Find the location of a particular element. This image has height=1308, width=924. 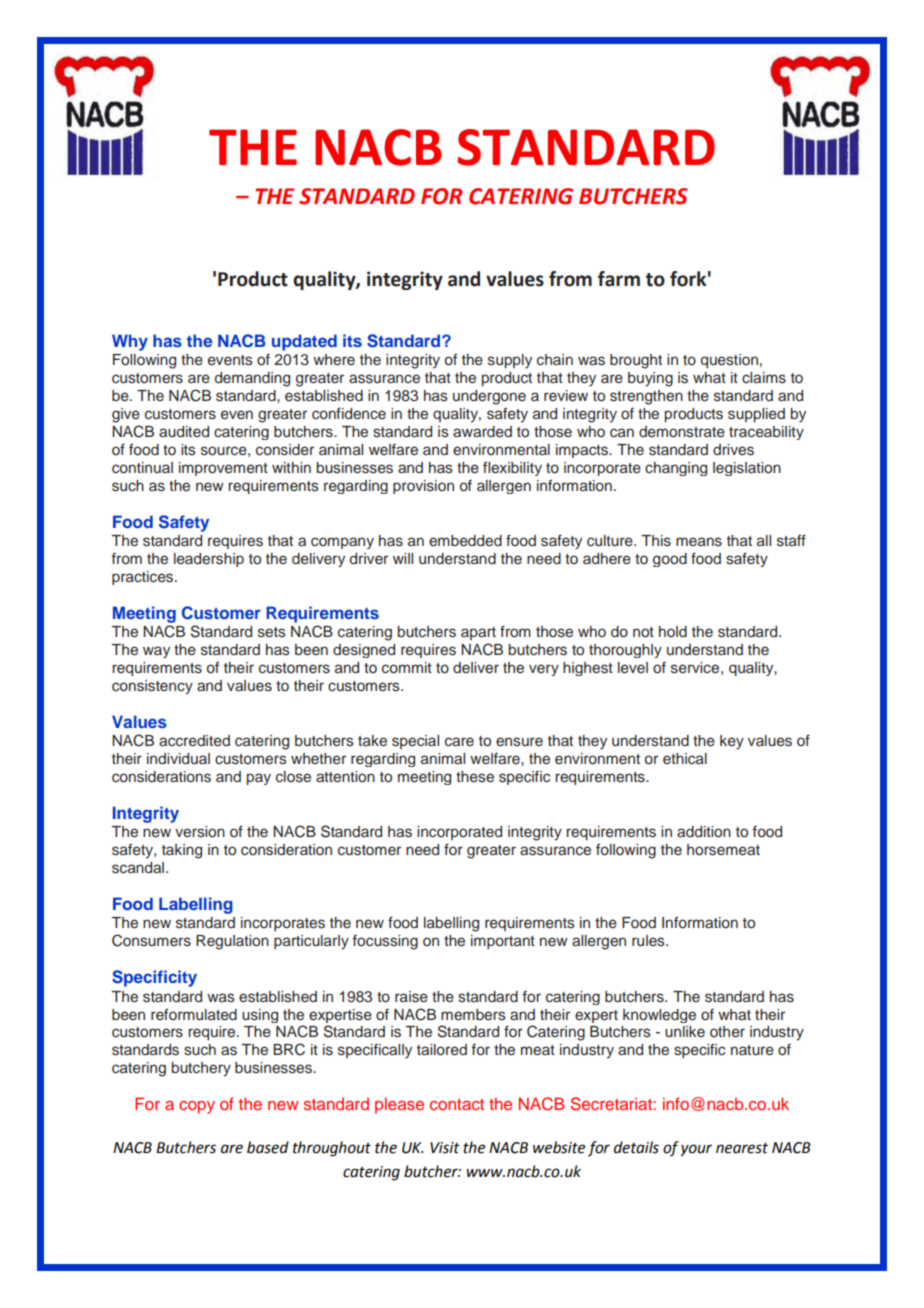

key is located at coordinates (732, 742).
